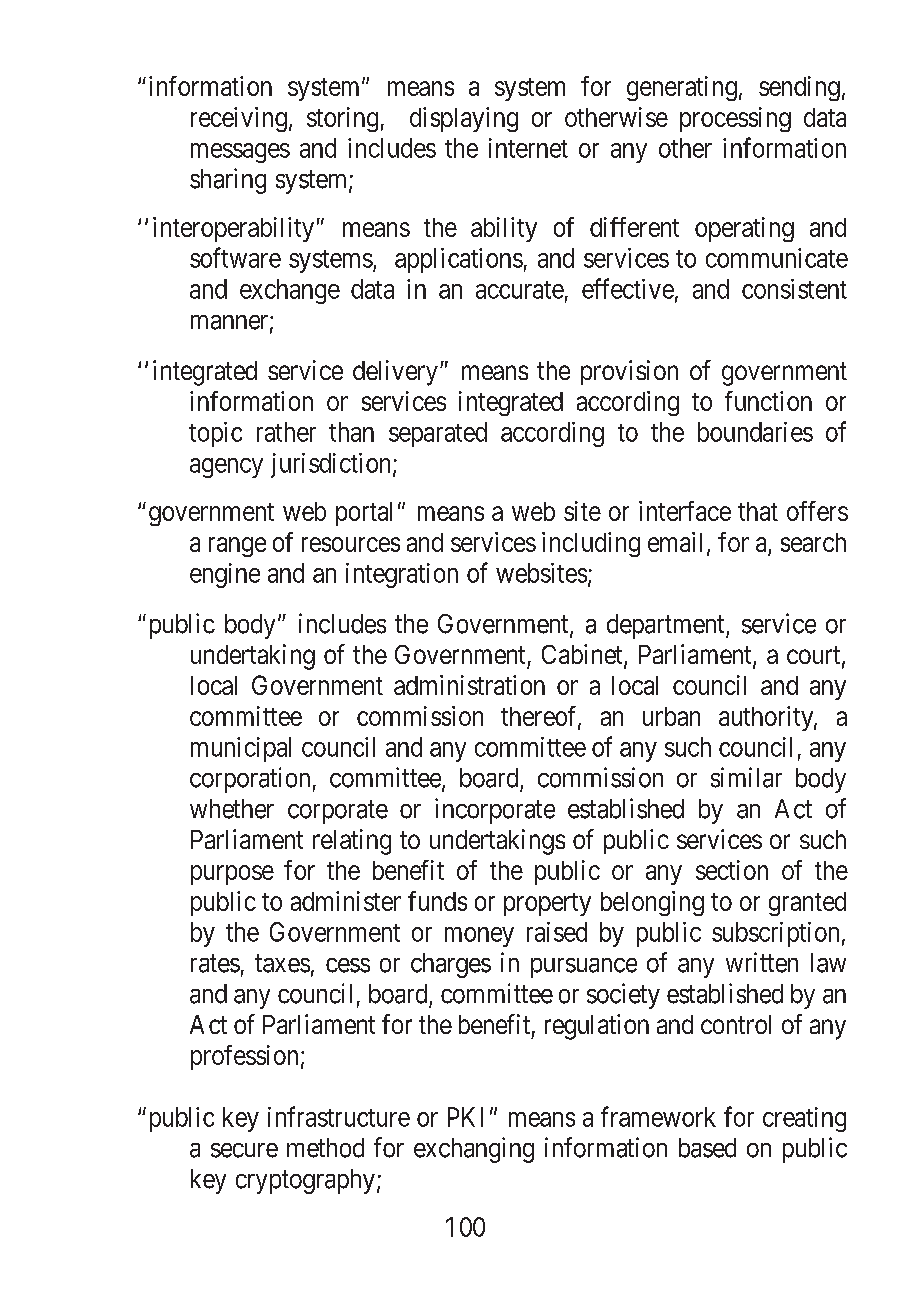 This screenshot has height=1311, width=924. What do you see at coordinates (325, 1148) in the screenshot?
I see `method` at bounding box center [325, 1148].
